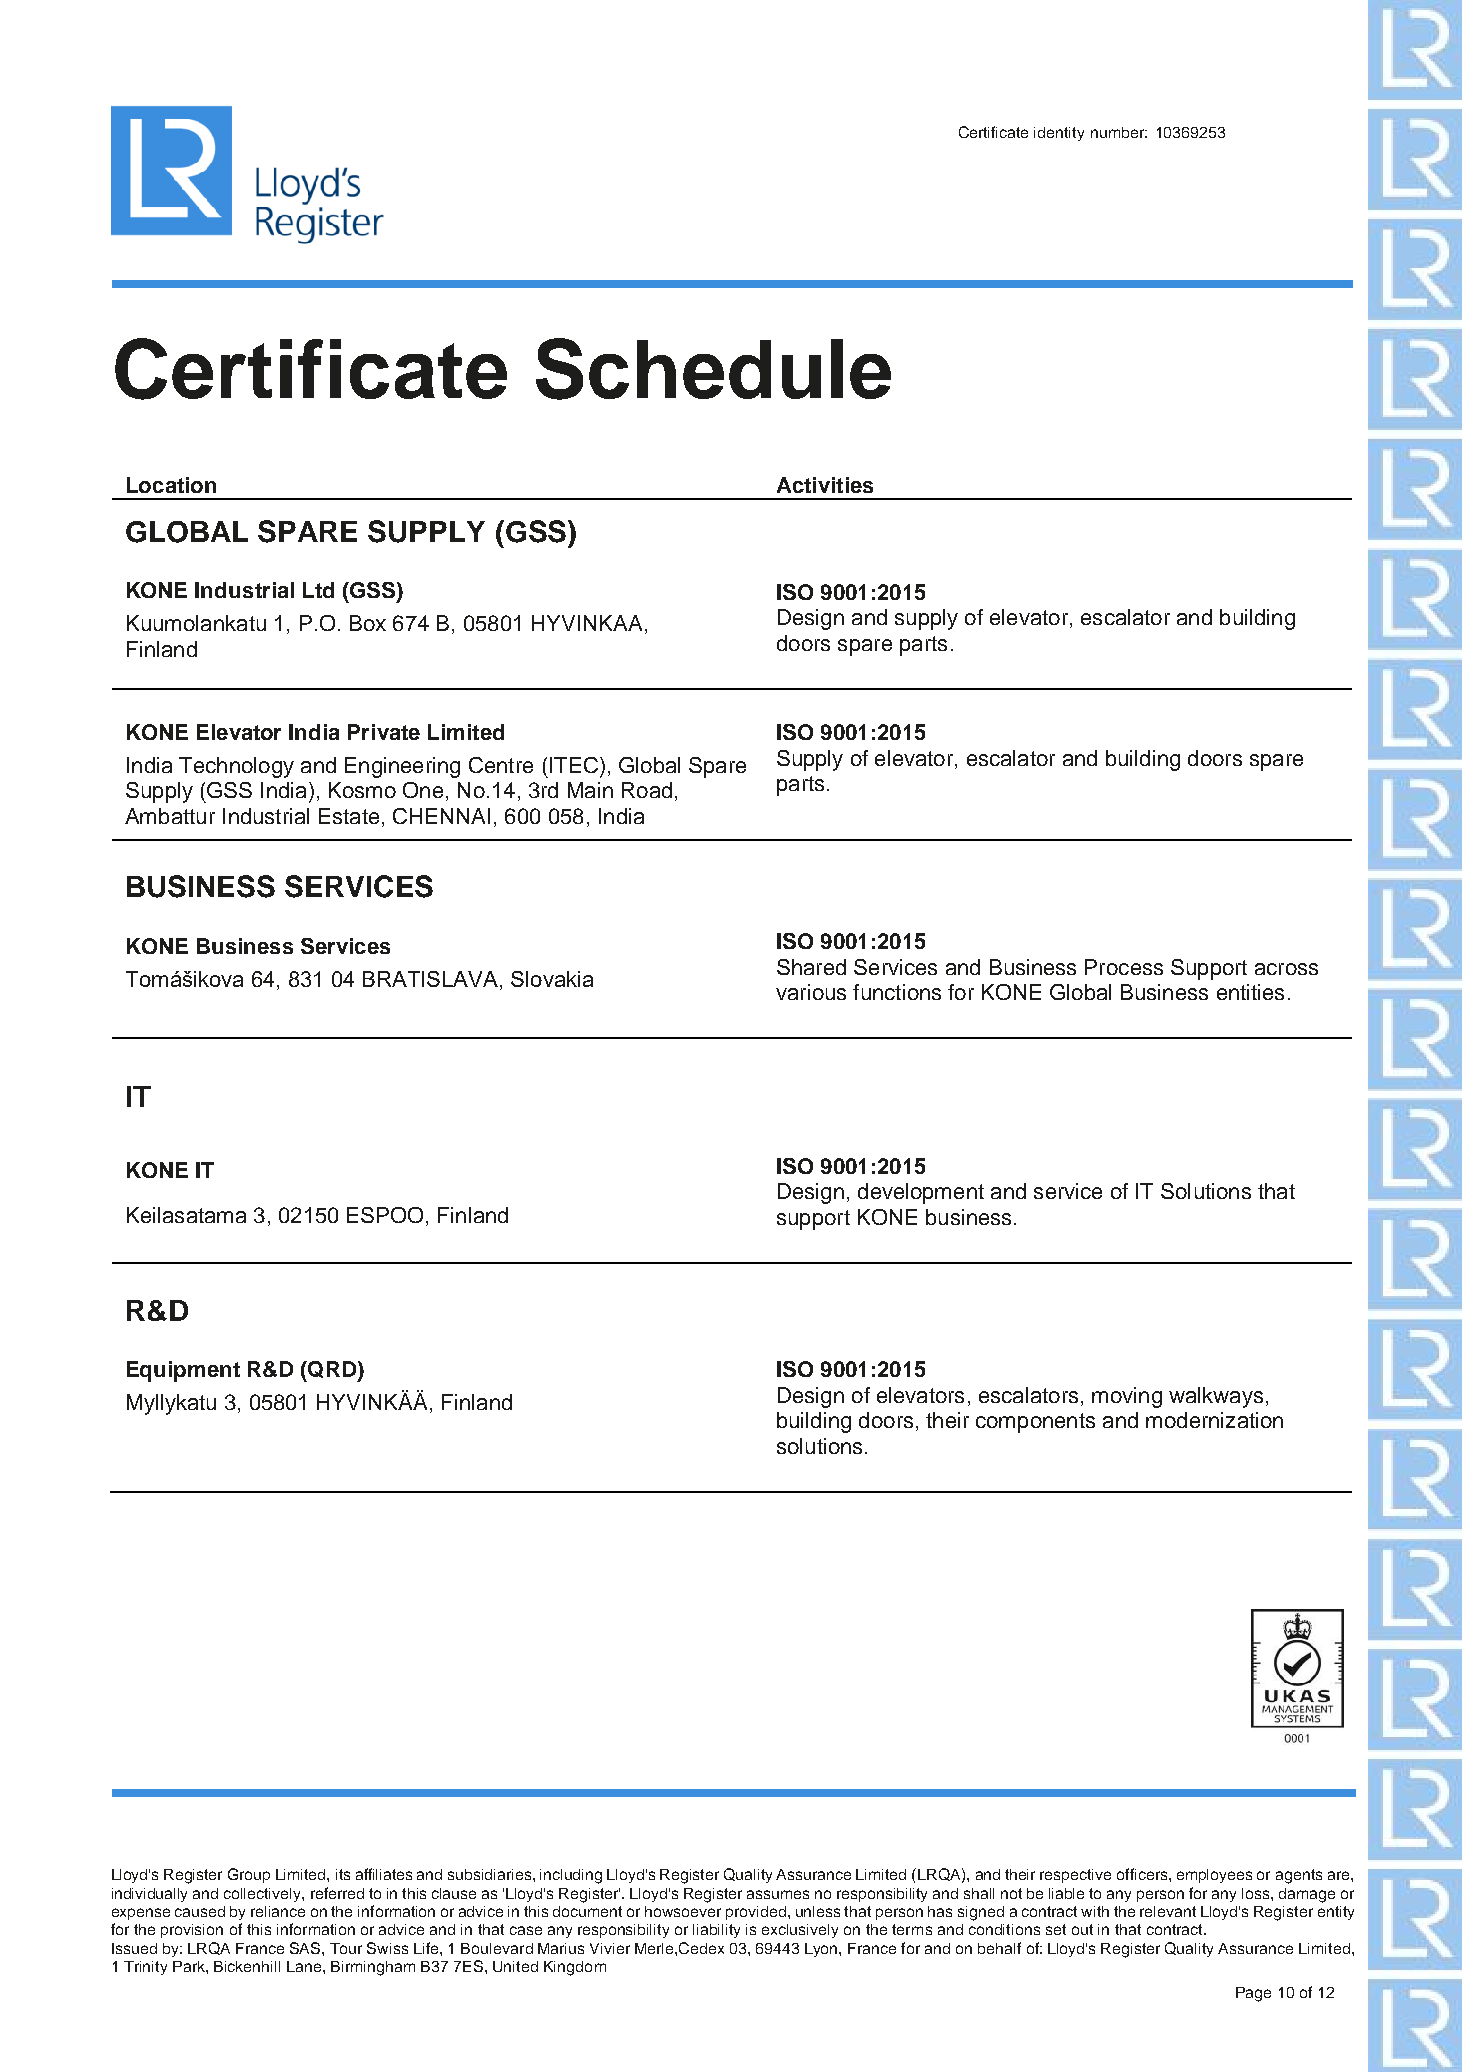 The image size is (1466, 2072). I want to click on Schedule, so click(713, 369).
